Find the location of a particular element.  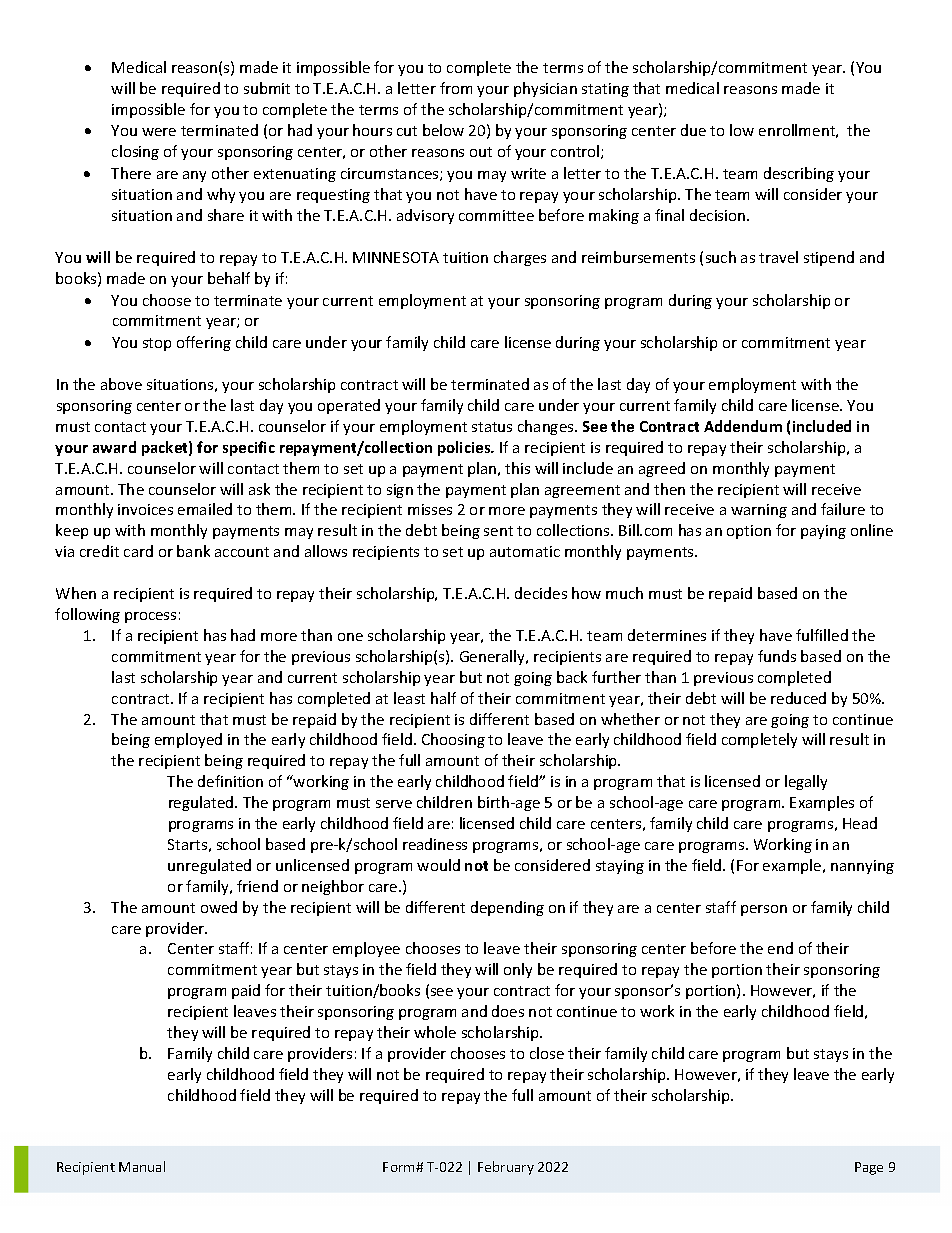

Page is located at coordinates (869, 1168).
